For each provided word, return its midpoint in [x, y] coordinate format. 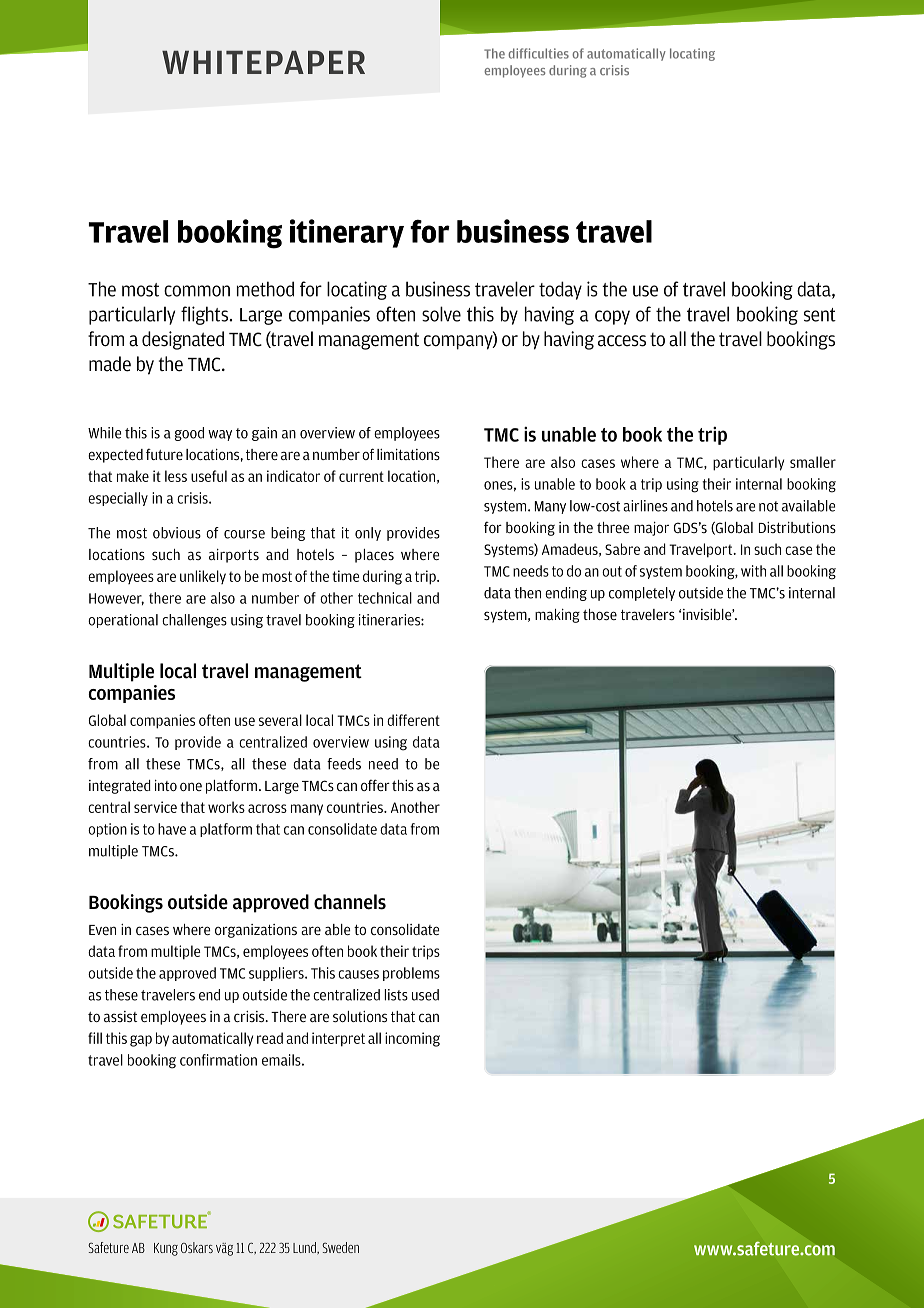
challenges [194, 621]
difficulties [538, 53]
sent [820, 315]
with [753, 571]
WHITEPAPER [263, 62]
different [413, 720]
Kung [166, 1249]
